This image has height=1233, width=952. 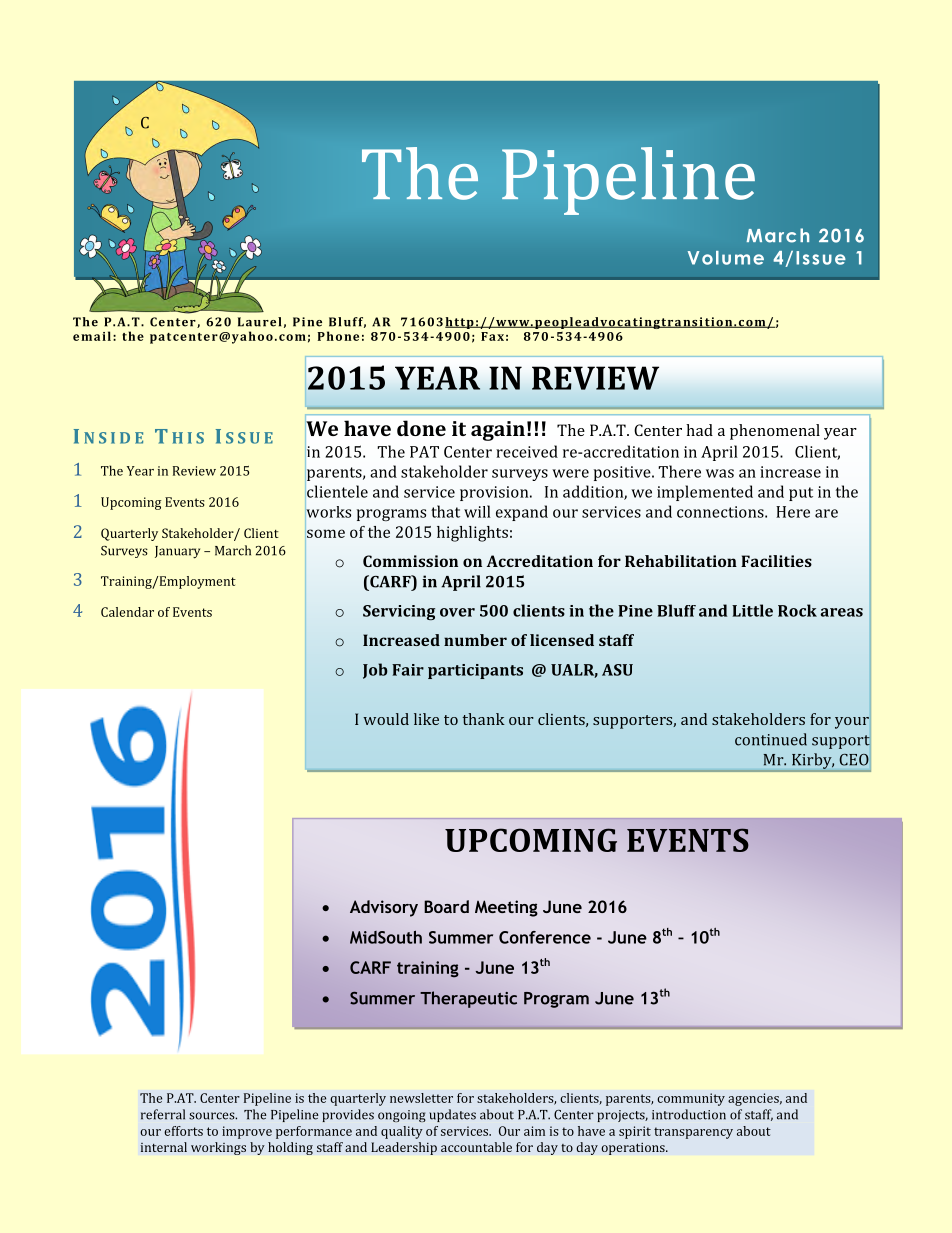 I want to click on transparency, so click(x=693, y=1133).
